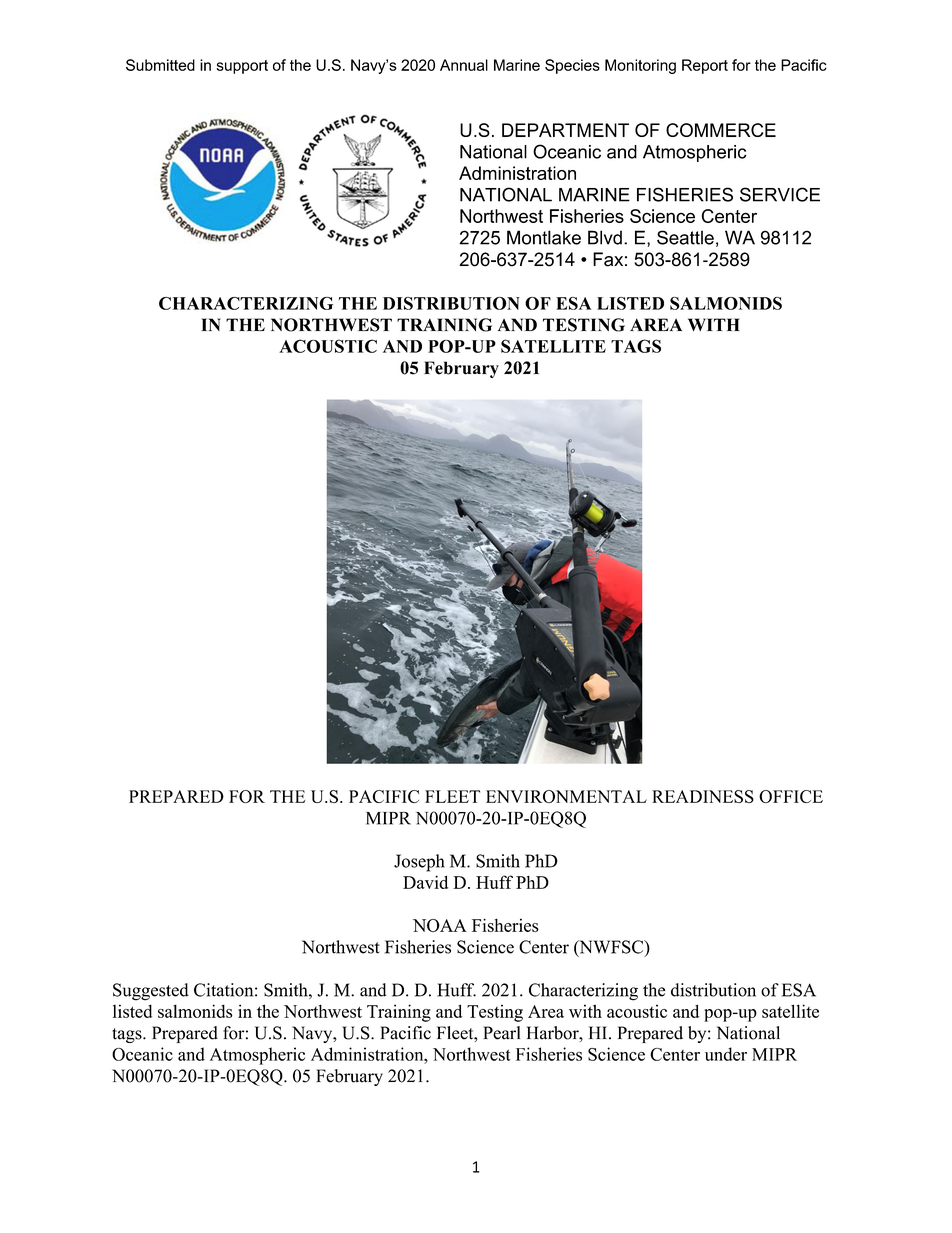 This screenshot has height=1233, width=952. Describe the element at coordinates (566, 796) in the screenshot. I see `ENVIRONMENTAL` at that location.
